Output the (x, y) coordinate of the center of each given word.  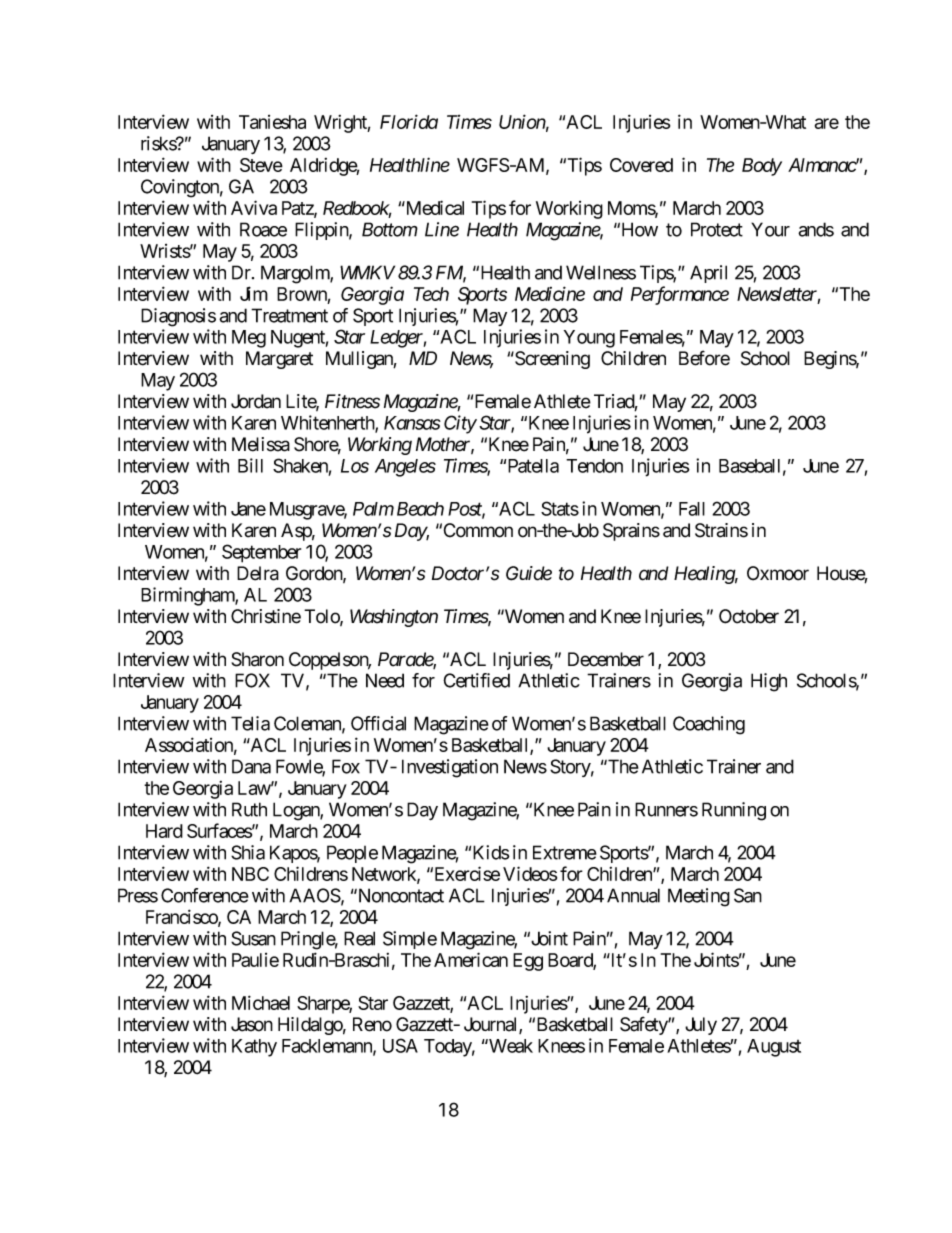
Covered (641, 165)
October (749, 616)
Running (734, 811)
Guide (529, 573)
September (261, 553)
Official (378, 723)
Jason (252, 1024)
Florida (409, 121)
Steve (261, 165)
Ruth (249, 809)
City (460, 424)
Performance (680, 295)
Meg (249, 339)
